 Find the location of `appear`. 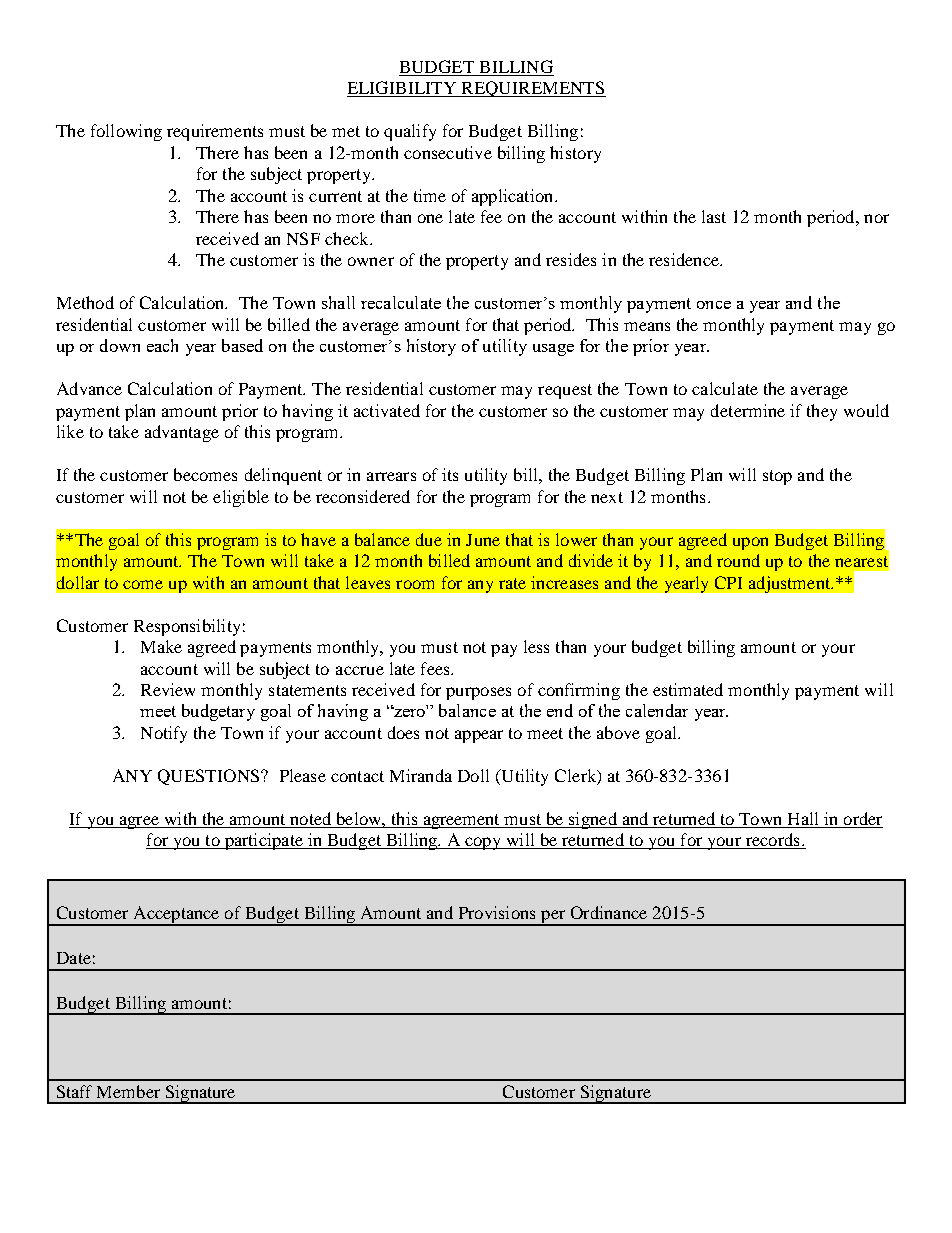

appear is located at coordinates (479, 736).
